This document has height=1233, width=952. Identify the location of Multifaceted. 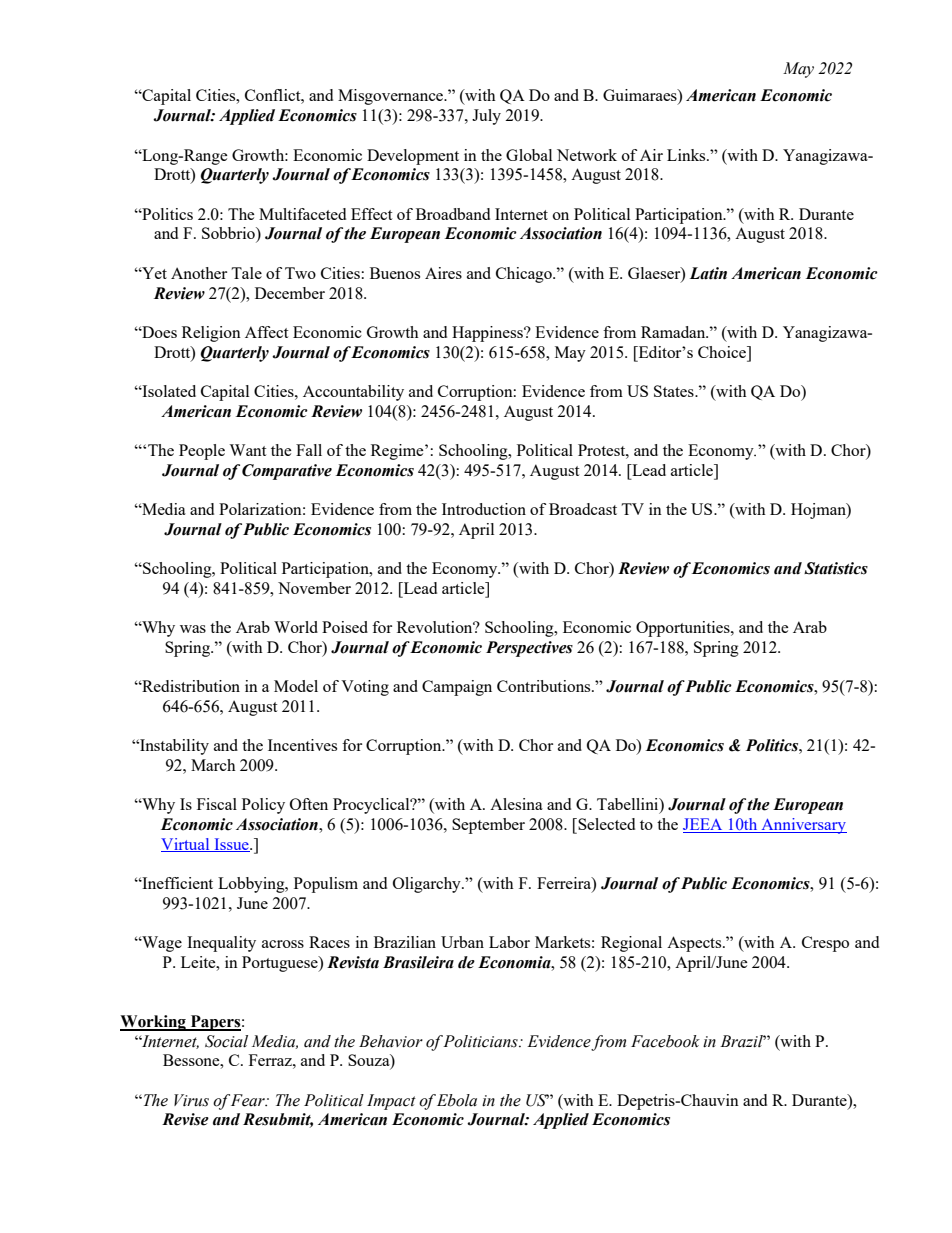
(302, 214).
